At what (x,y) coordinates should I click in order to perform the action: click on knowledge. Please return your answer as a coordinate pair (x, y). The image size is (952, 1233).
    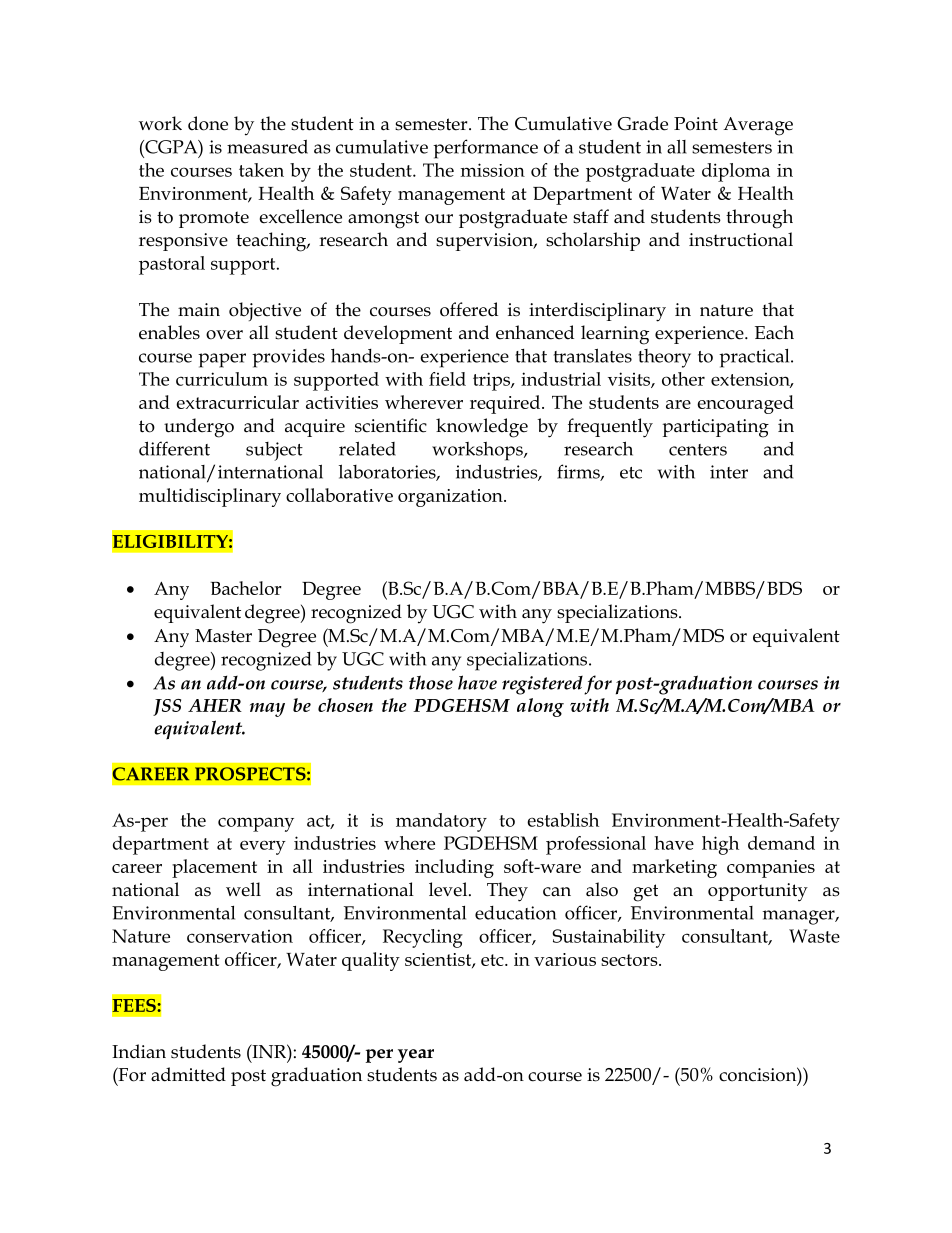
    Looking at the image, I should click on (482, 428).
